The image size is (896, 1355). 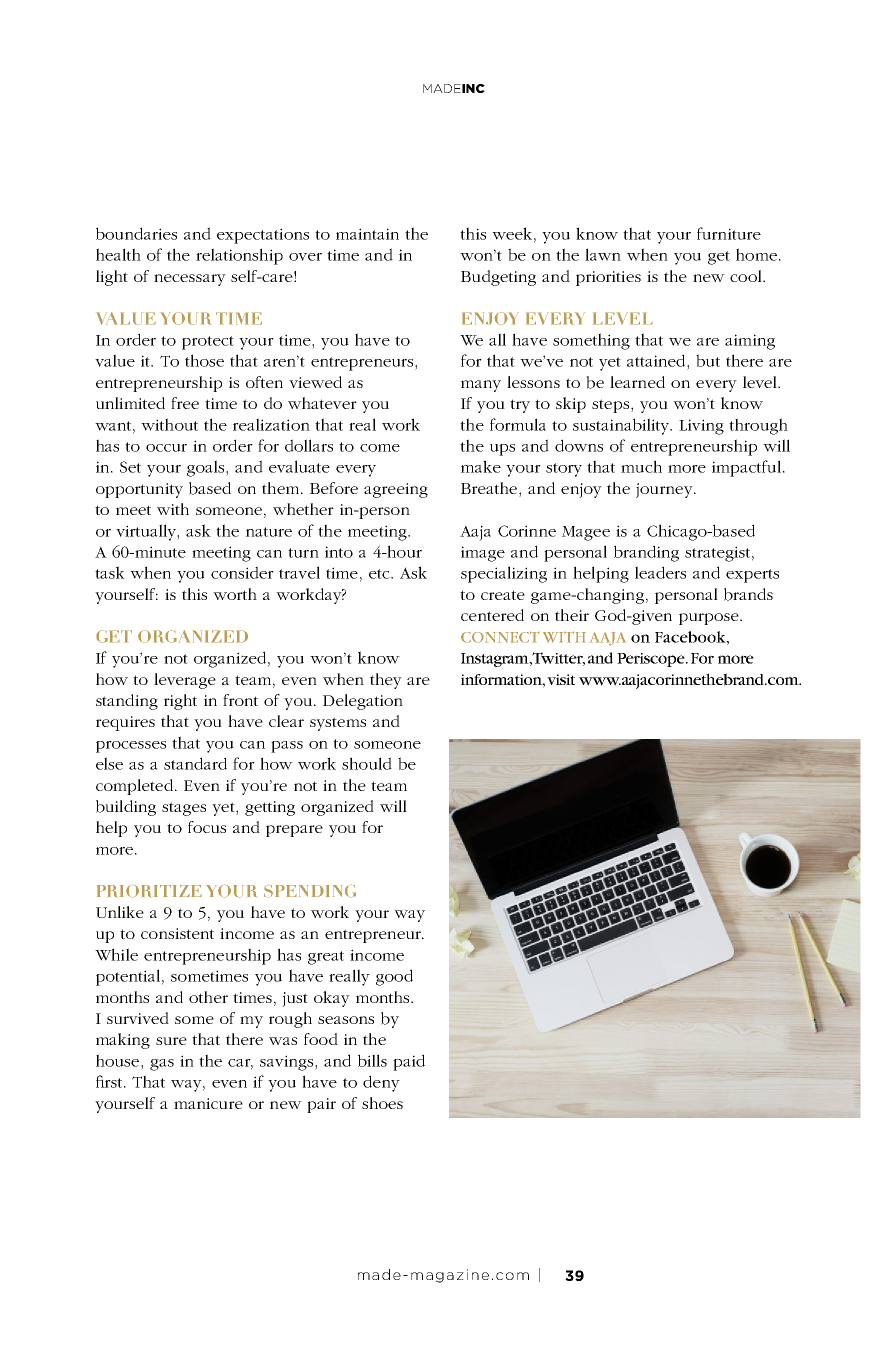 What do you see at coordinates (561, 679) in the image?
I see `visit` at bounding box center [561, 679].
